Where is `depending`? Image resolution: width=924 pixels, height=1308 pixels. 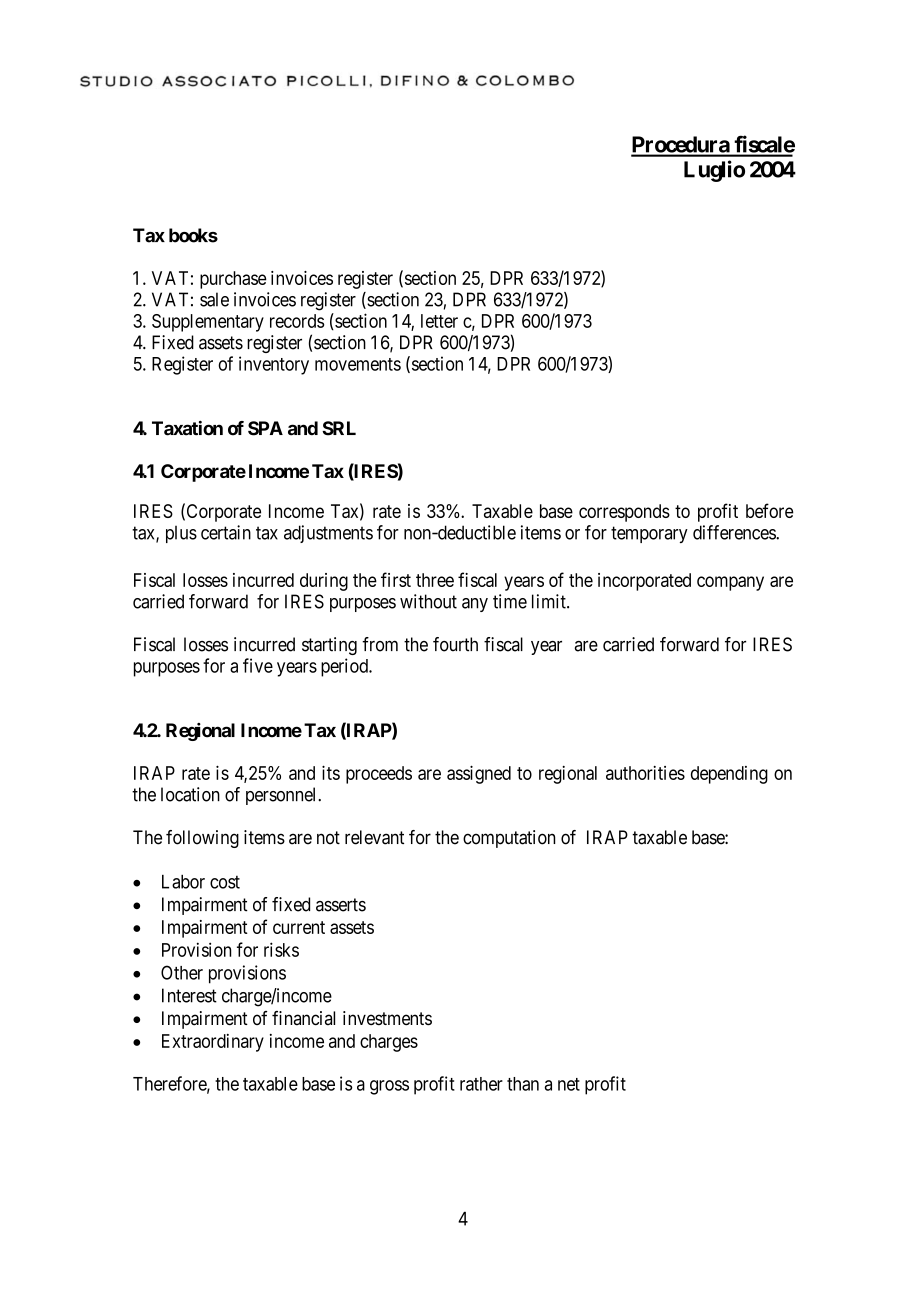
depending is located at coordinates (729, 775).
